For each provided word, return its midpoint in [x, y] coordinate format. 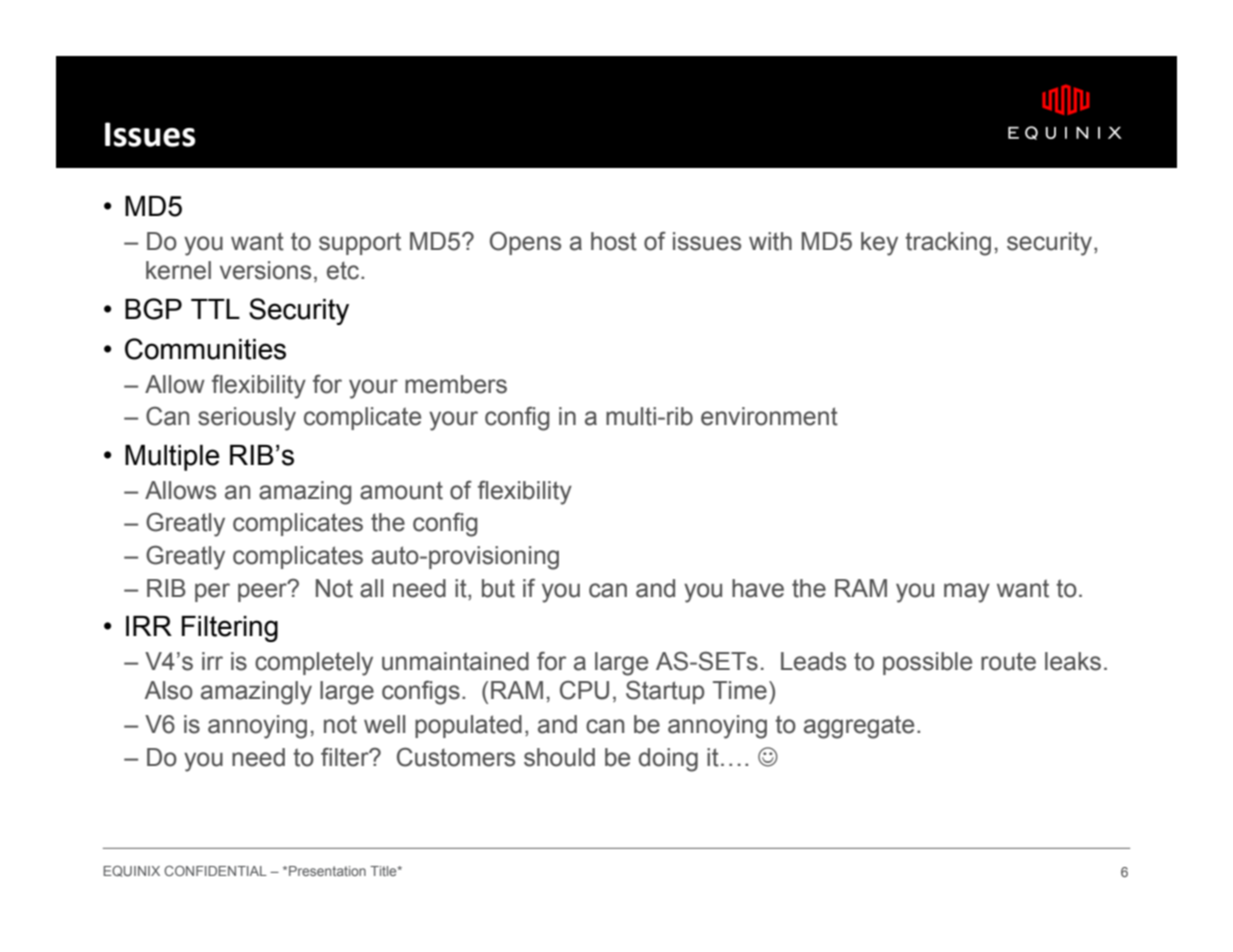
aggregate [859, 727]
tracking [948, 244]
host [614, 241]
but [498, 588]
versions [265, 270]
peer [263, 591]
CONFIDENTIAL [215, 871]
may [967, 593]
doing [668, 760]
